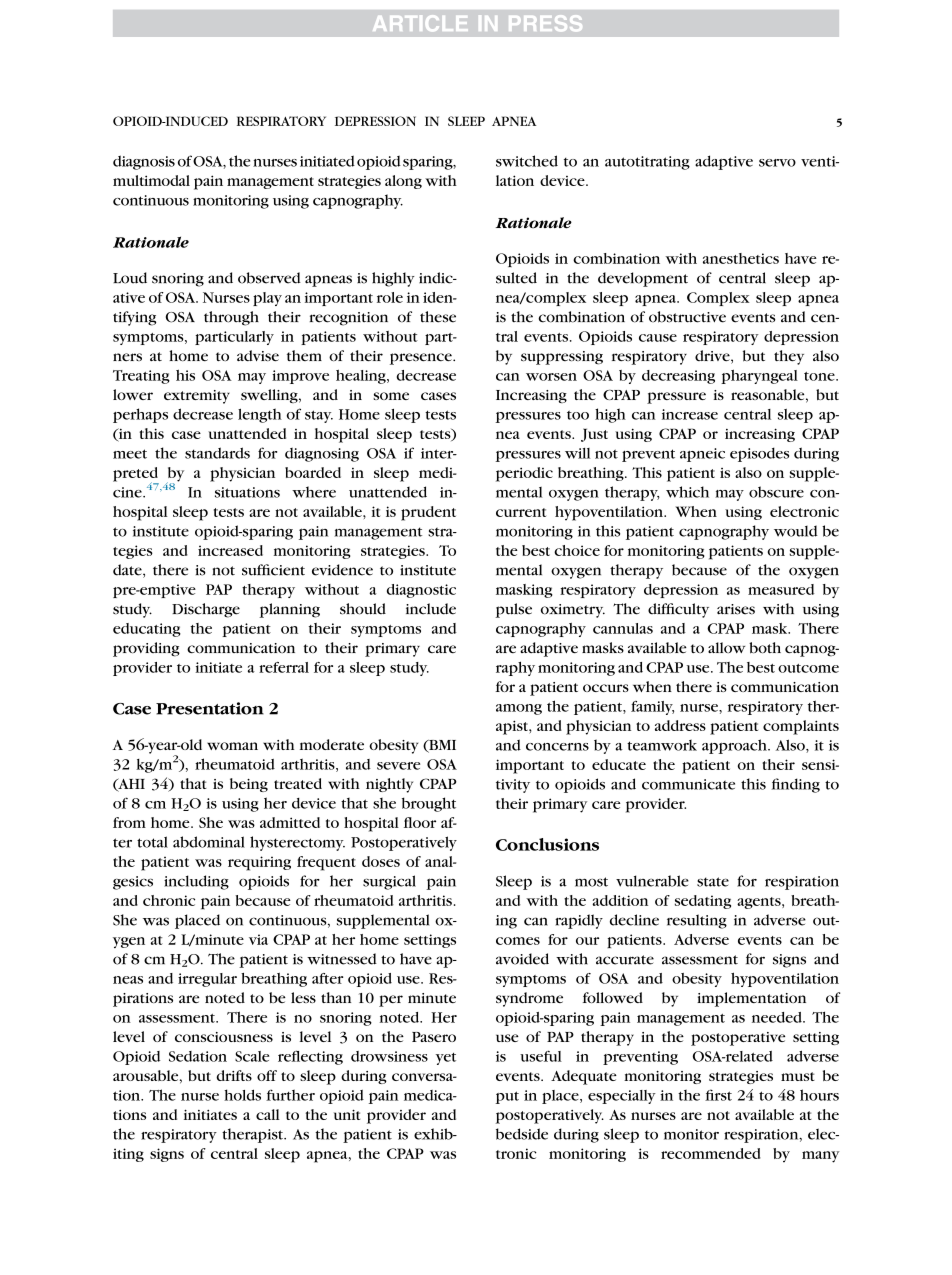  Describe the element at coordinates (242, 1095) in the screenshot. I see `holds` at that location.
